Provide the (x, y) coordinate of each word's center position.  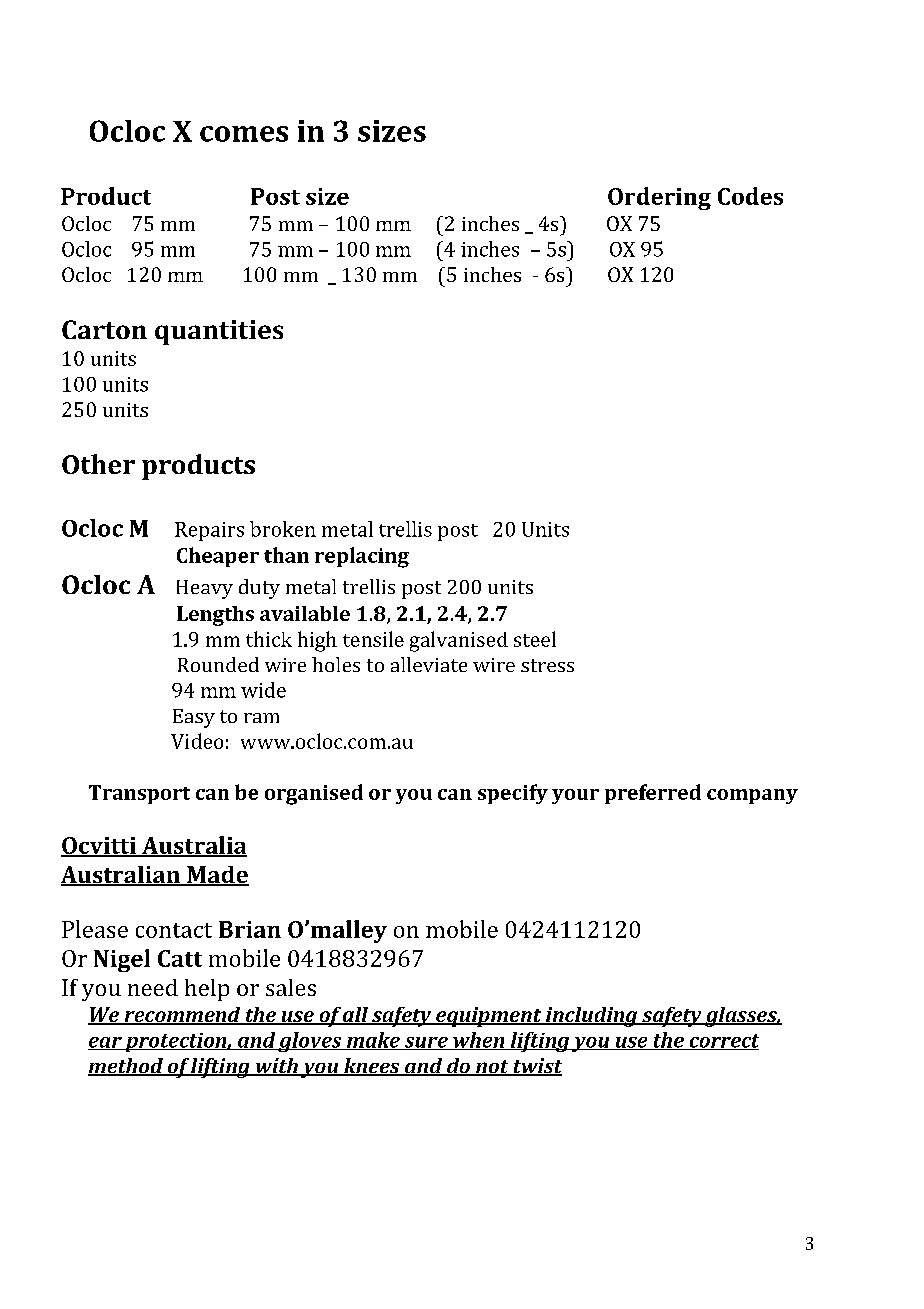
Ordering (659, 198)
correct (723, 1042)
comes (244, 134)
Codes (750, 196)
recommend (182, 1016)
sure (426, 1043)
